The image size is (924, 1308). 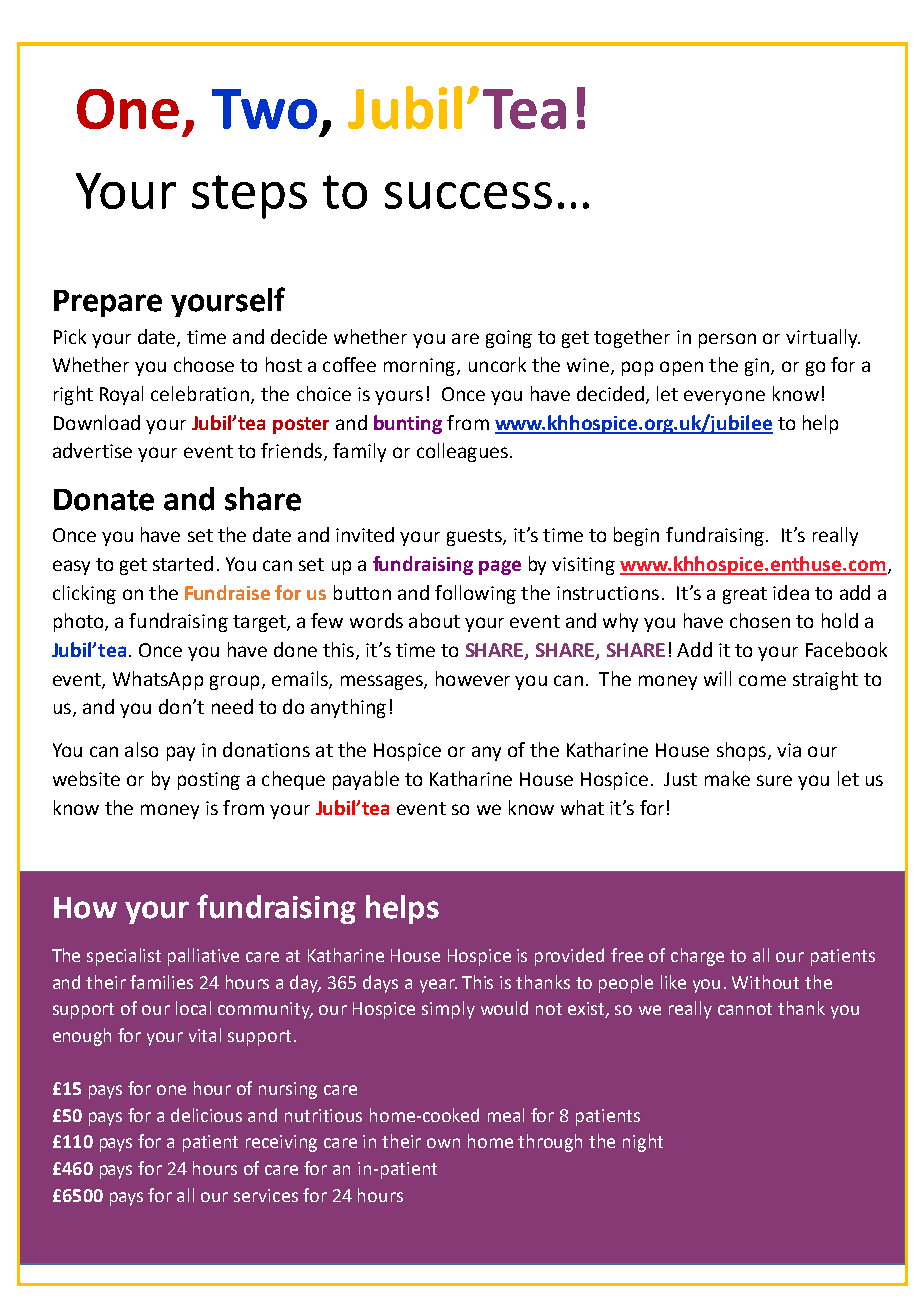 I want to click on posting, so click(x=209, y=781).
